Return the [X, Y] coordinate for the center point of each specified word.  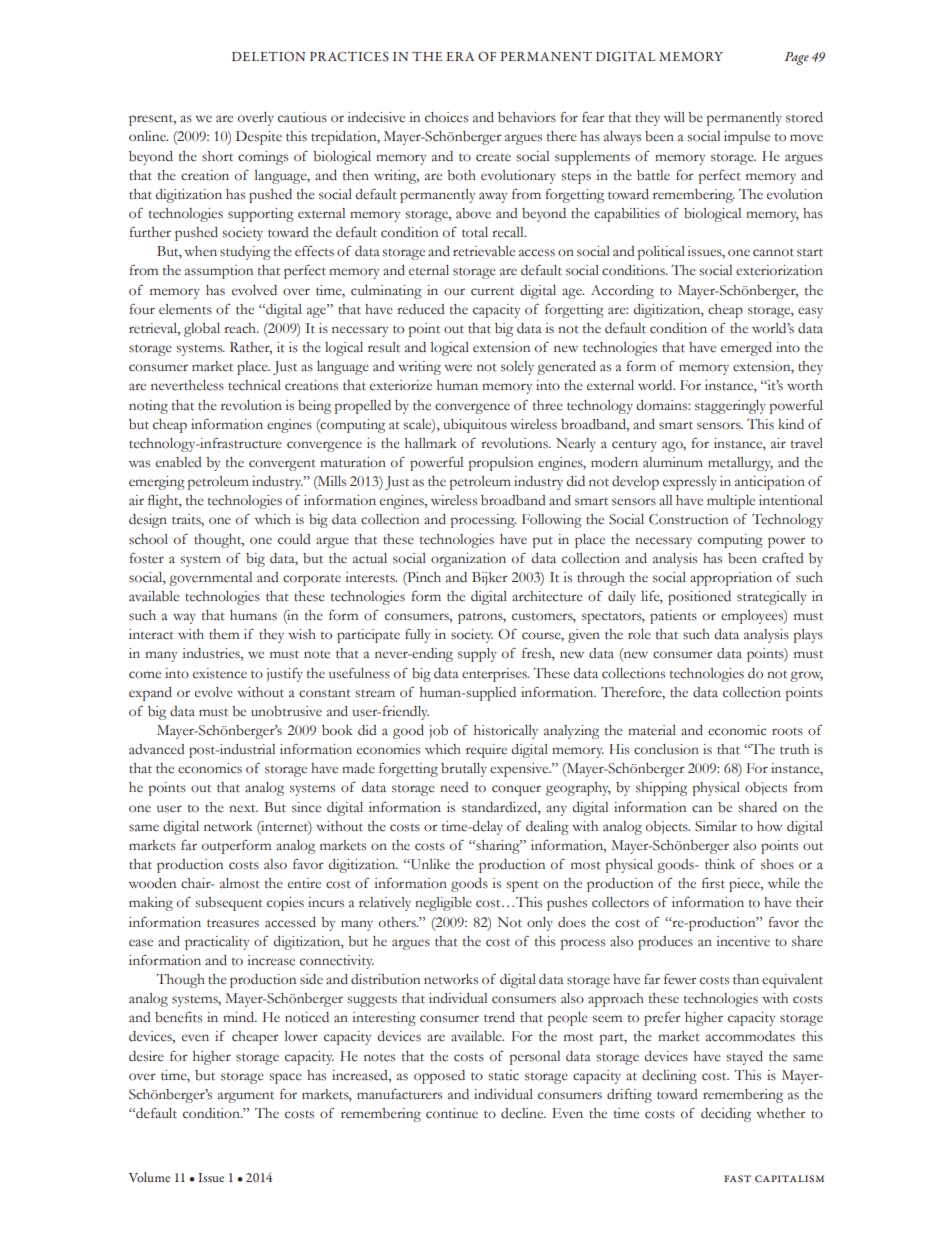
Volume [149, 1177]
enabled [179, 462]
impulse [747, 138]
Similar [716, 826]
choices [446, 117]
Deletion [268, 56]
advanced [157, 749]
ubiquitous [475, 426]
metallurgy [740, 464]
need [454, 787]
